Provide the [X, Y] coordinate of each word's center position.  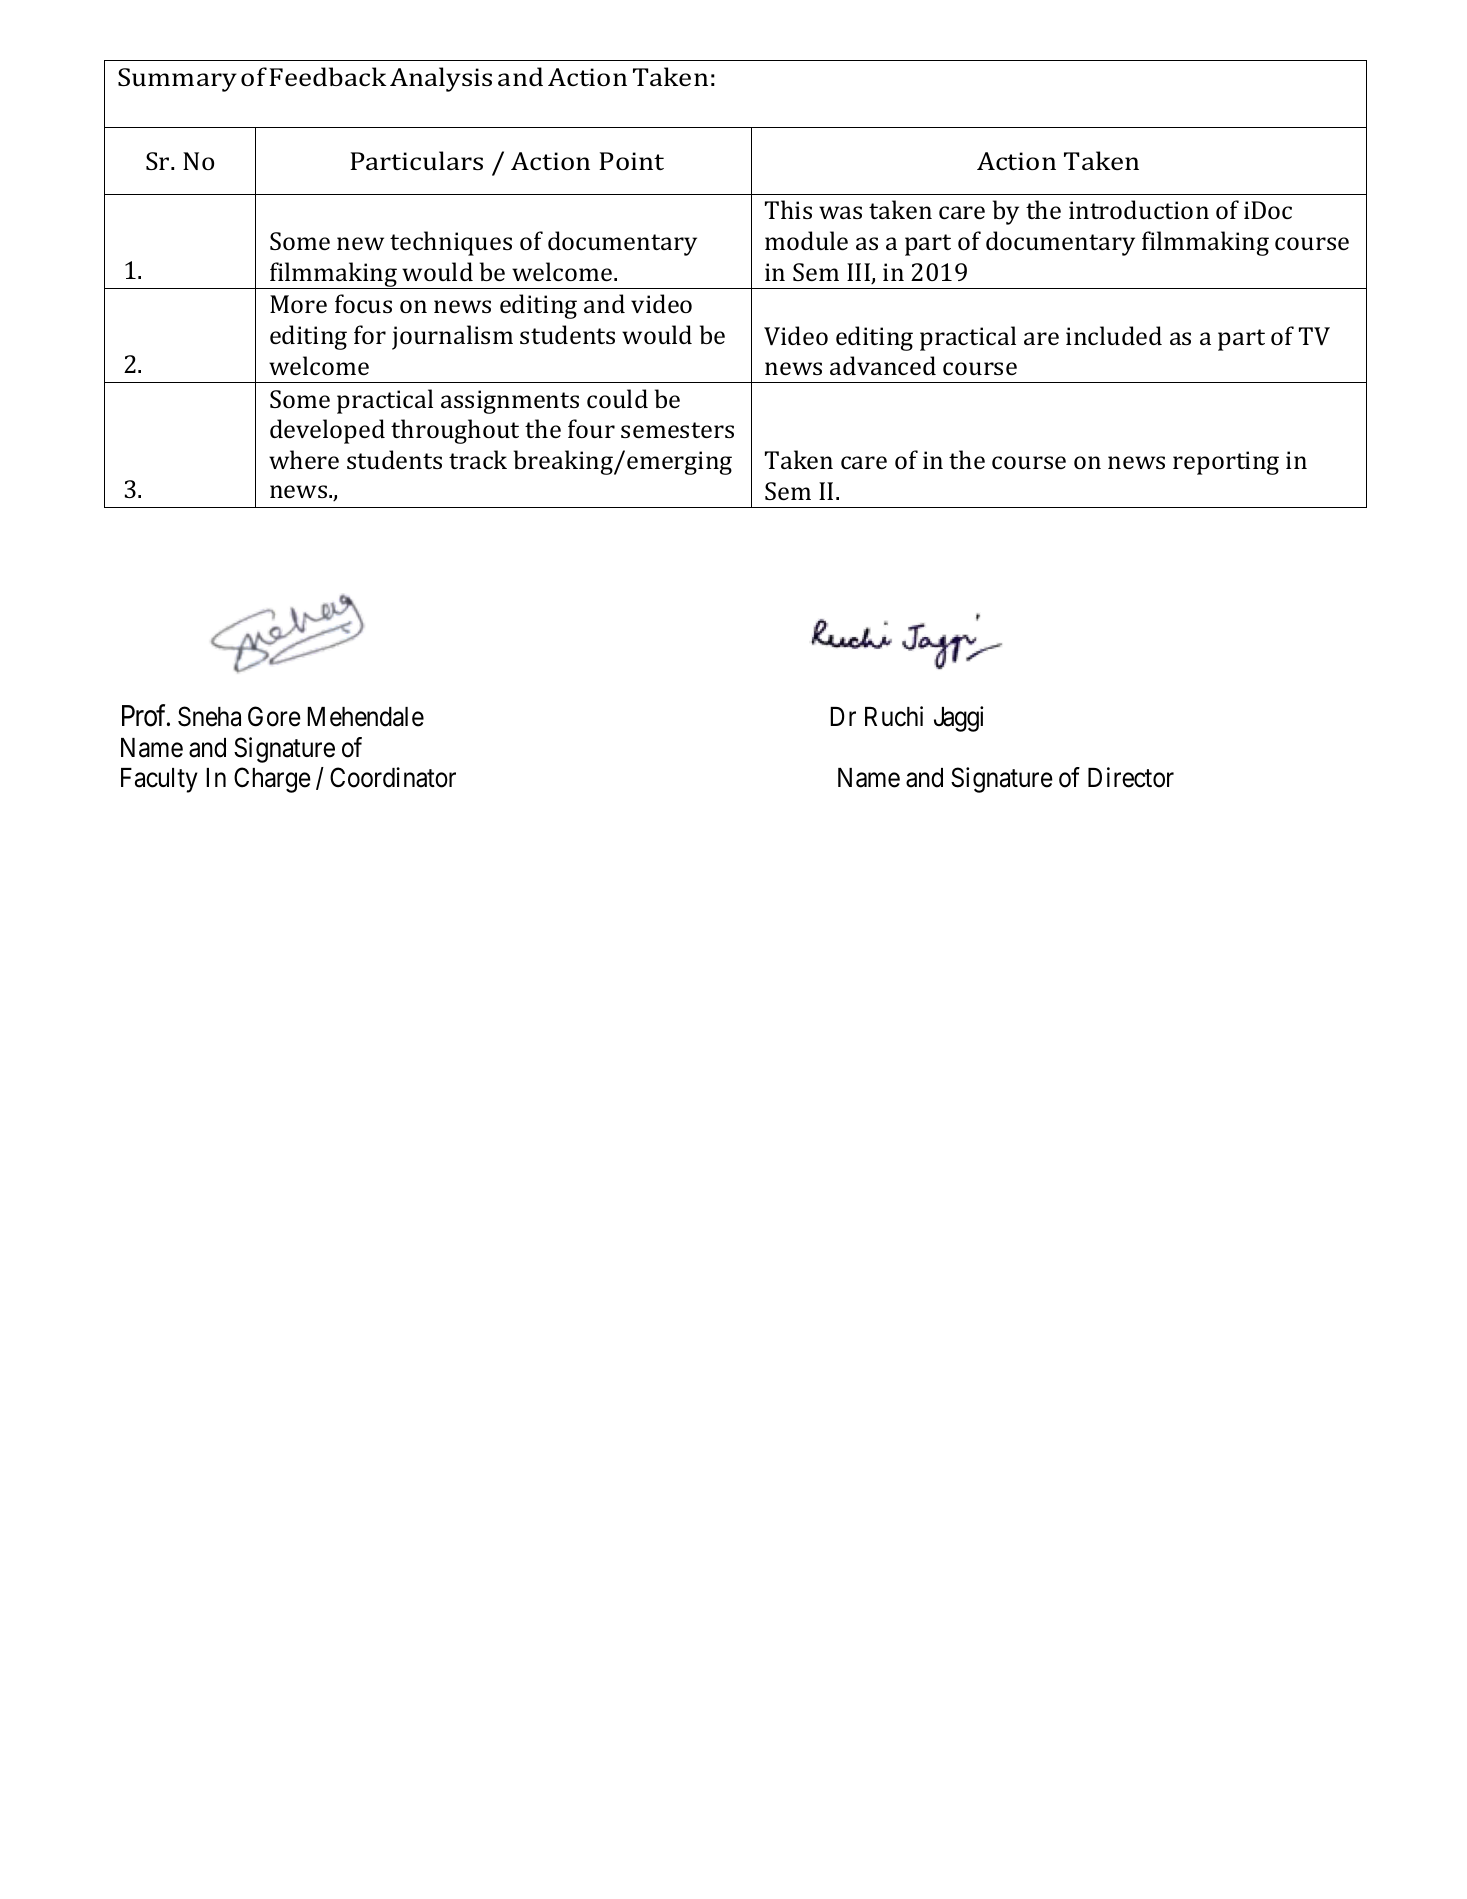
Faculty [159, 780]
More [298, 304]
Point [631, 161]
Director [1131, 777]
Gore [274, 716]
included [1114, 335]
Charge [272, 780]
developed [327, 431]
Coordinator [393, 777]
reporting [1226, 463]
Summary [177, 80]
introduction [1139, 209]
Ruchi [894, 716]
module [806, 240]
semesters [677, 430]
